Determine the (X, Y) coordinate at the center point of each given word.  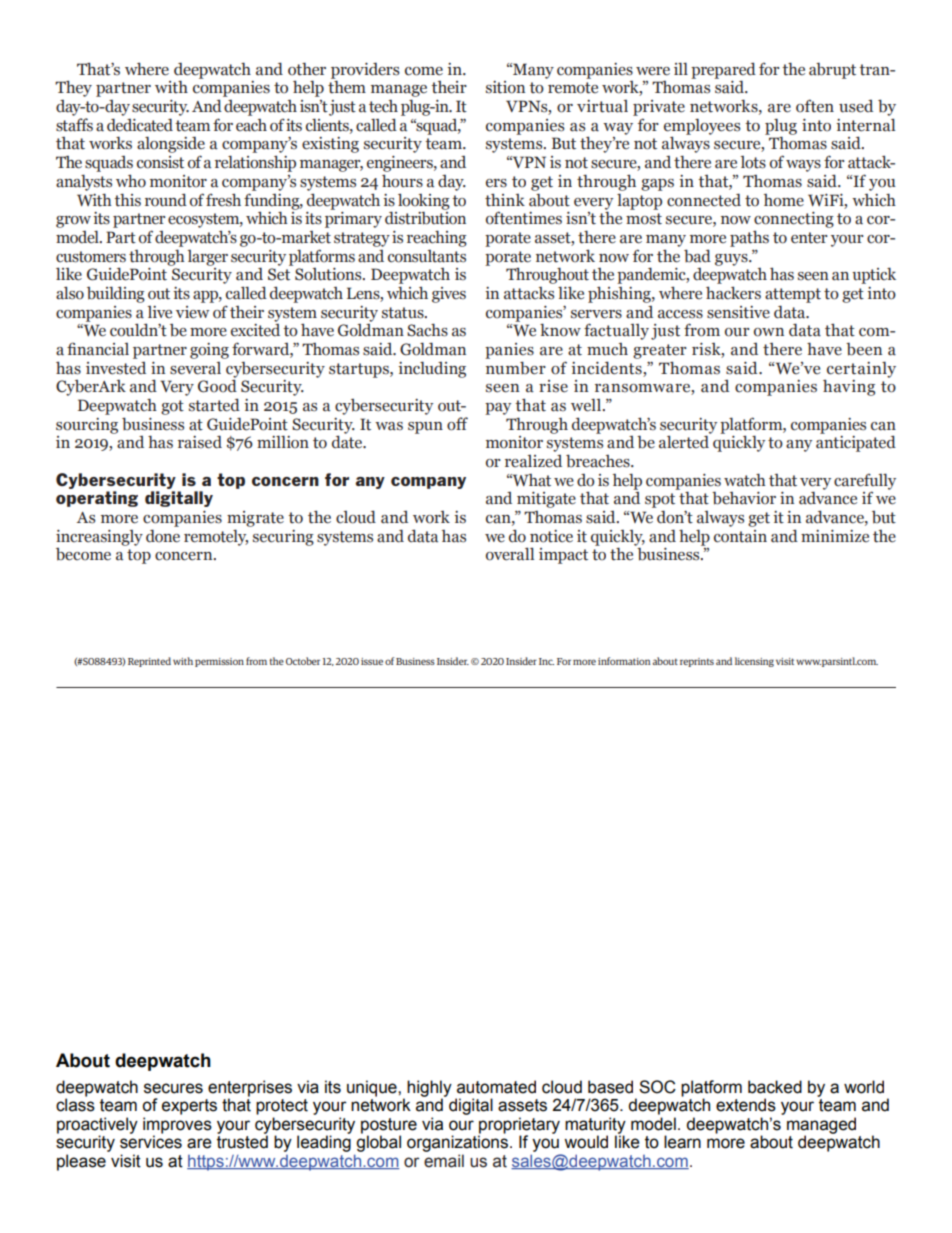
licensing (754, 662)
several (195, 368)
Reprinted (149, 662)
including (432, 369)
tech (383, 106)
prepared (723, 71)
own (769, 332)
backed (775, 1087)
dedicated (140, 125)
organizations (457, 1143)
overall (510, 554)
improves (177, 1126)
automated (496, 1087)
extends (746, 1105)
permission (219, 662)
